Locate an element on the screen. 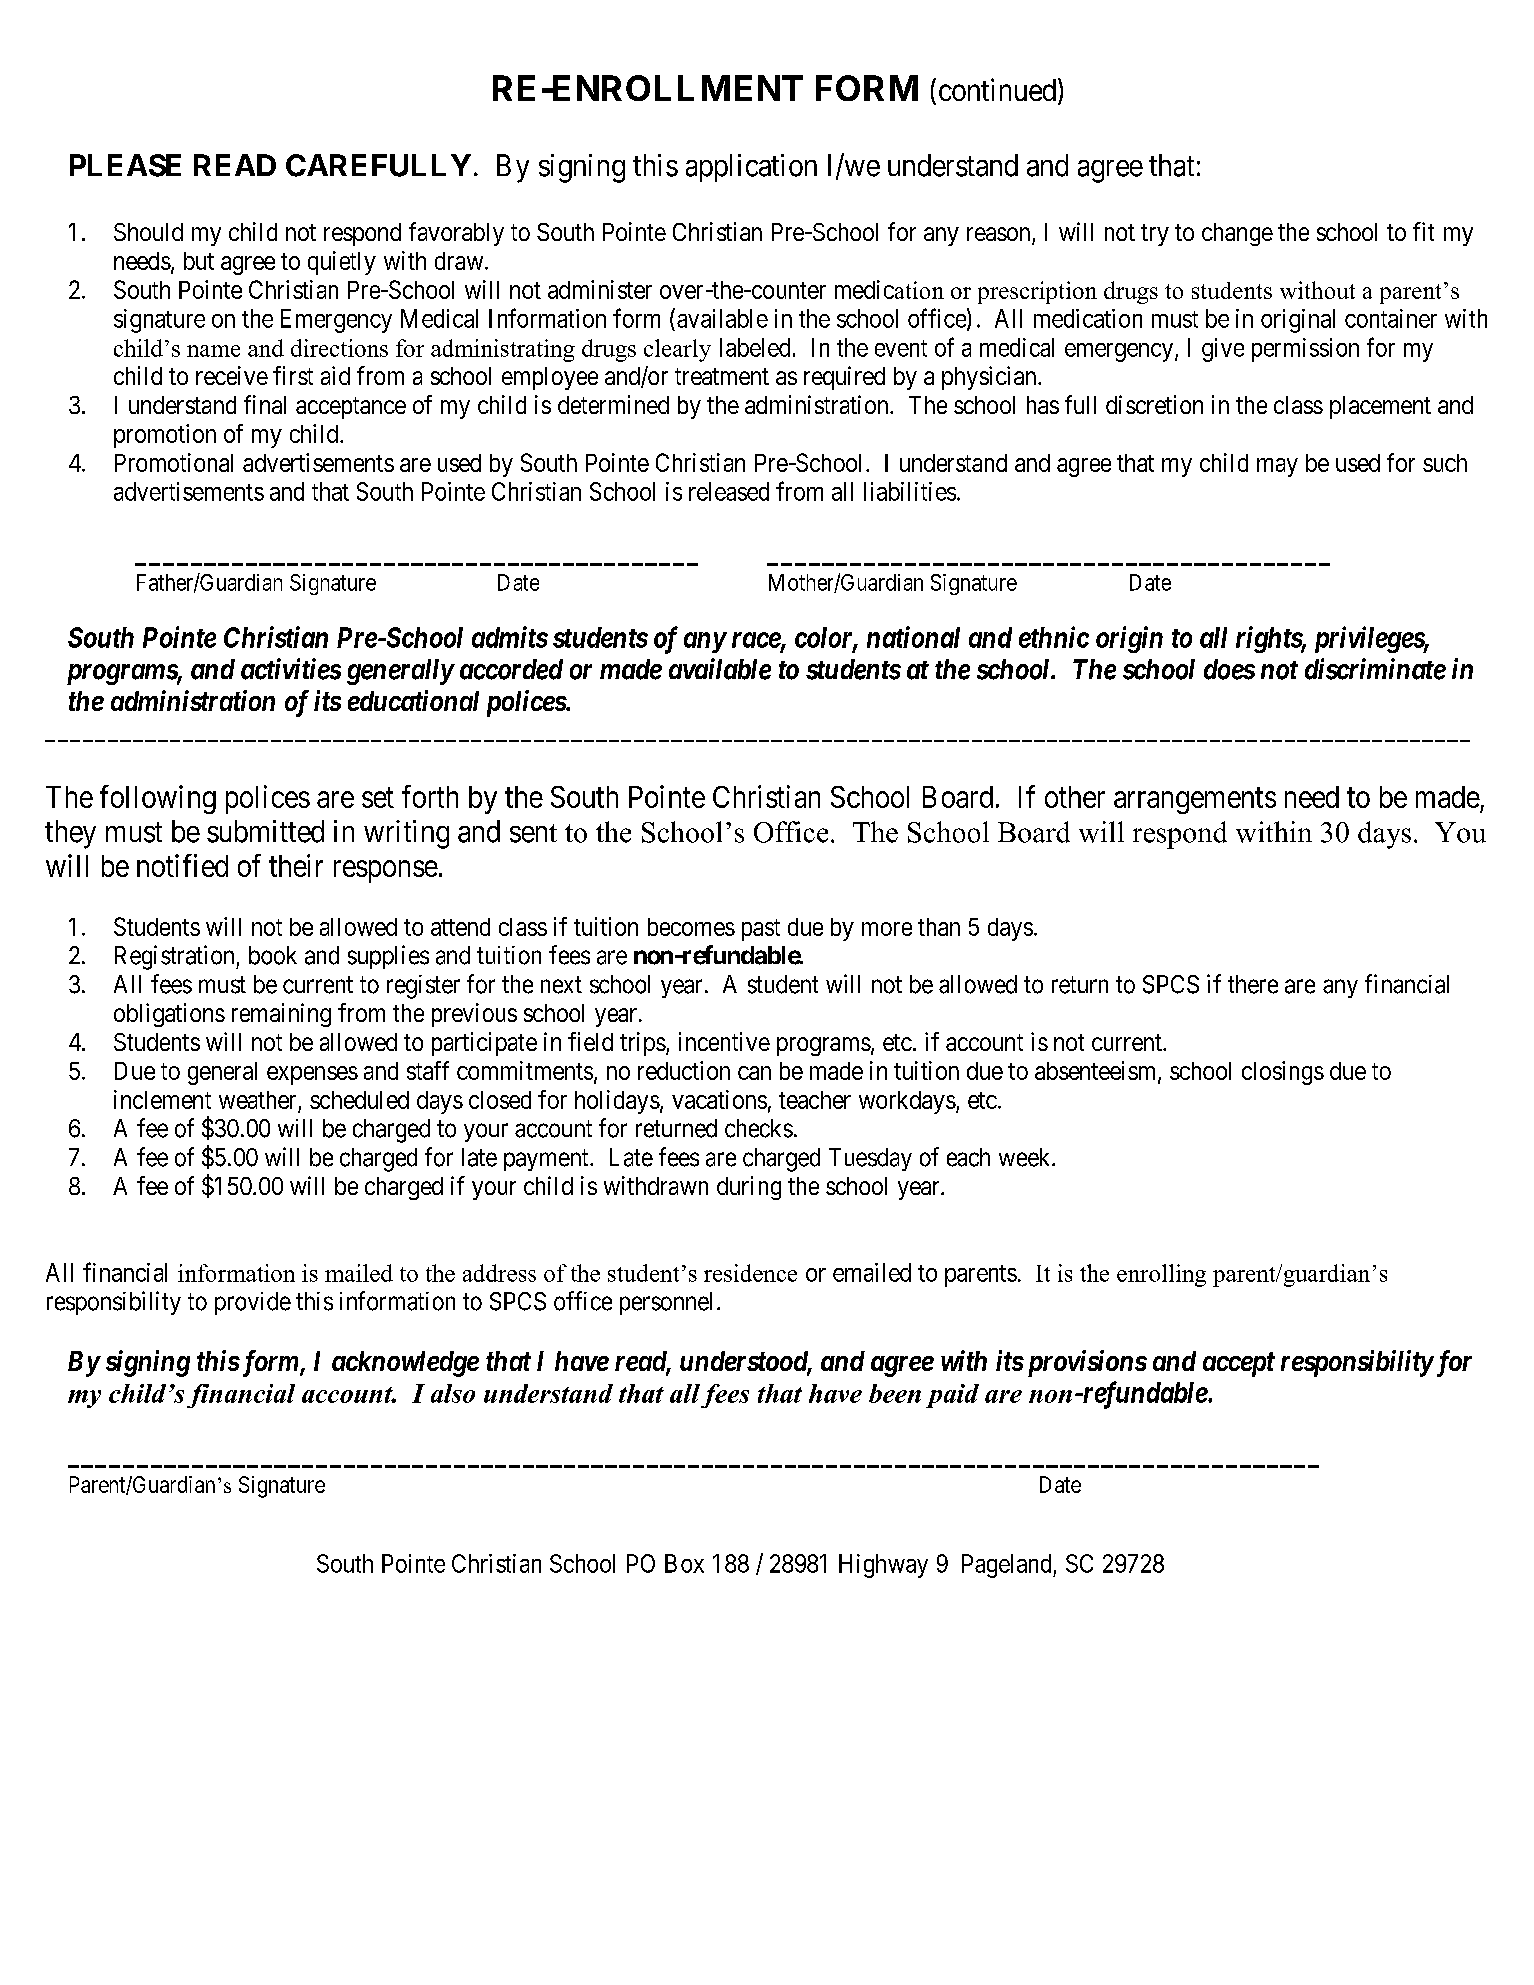 This screenshot has width=1534, height=1985. Box is located at coordinates (684, 1563).
